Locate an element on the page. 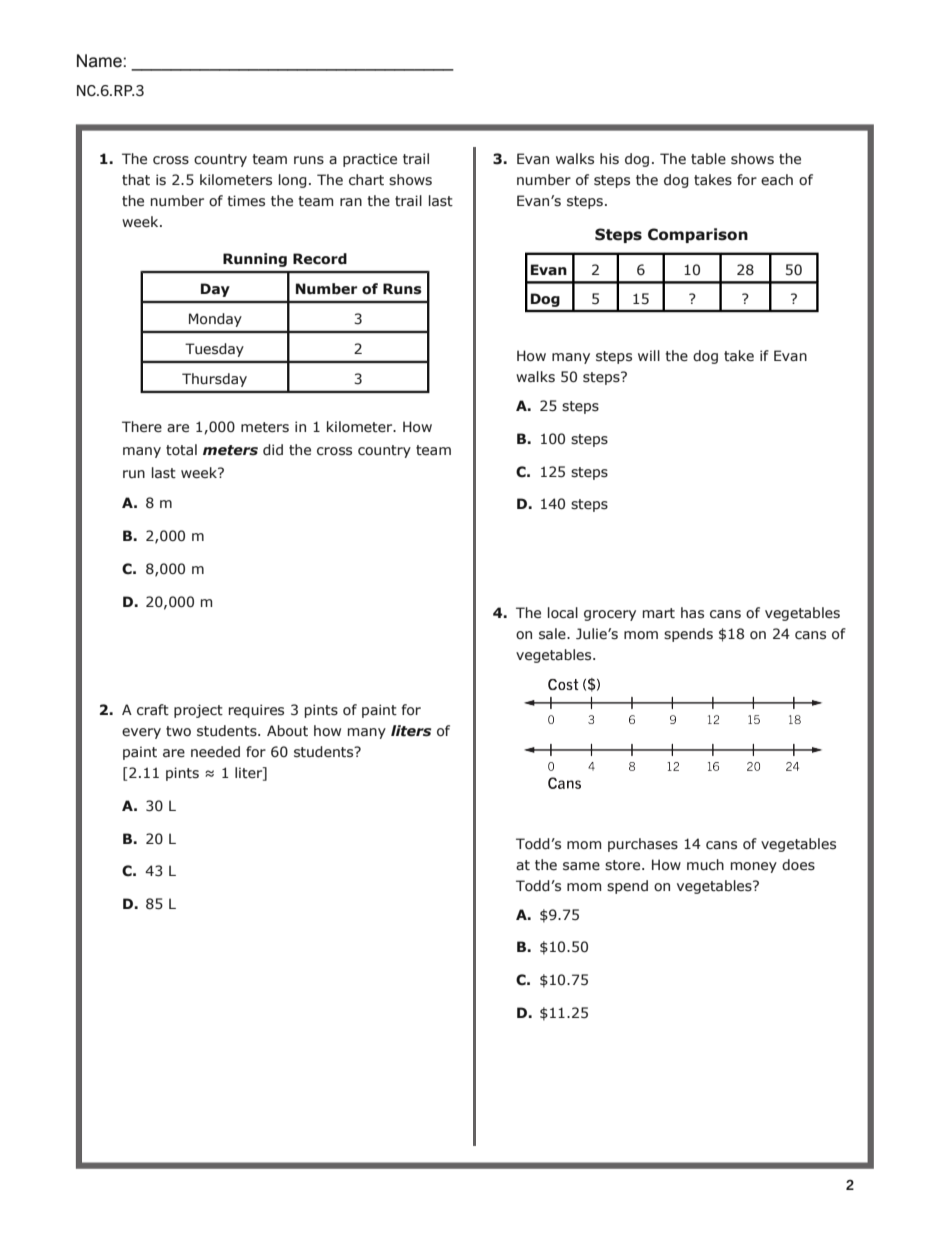 The image size is (952, 1233). practice is located at coordinates (370, 160).
